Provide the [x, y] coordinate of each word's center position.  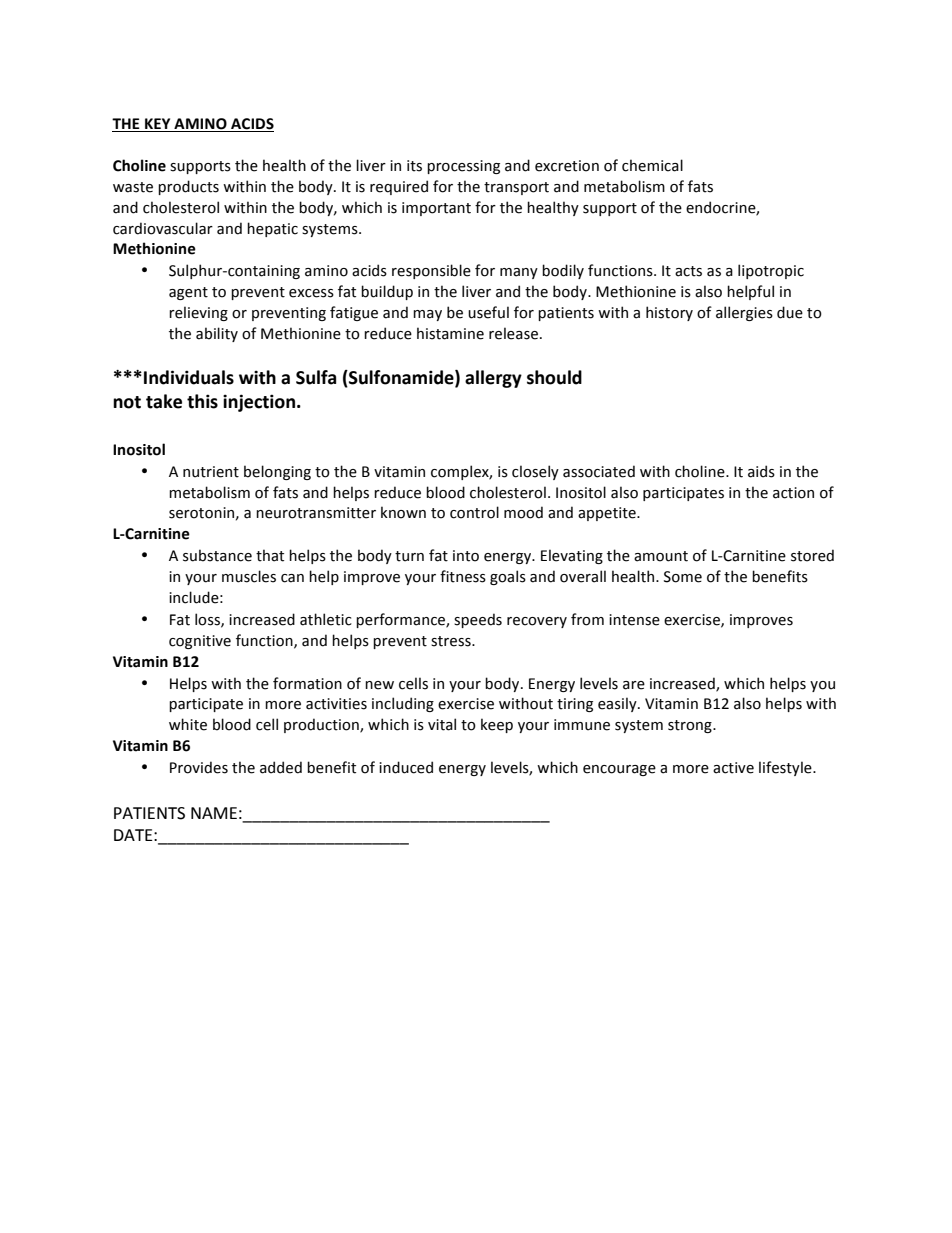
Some [683, 577]
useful [488, 312]
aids [761, 471]
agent [188, 293]
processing [463, 167]
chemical [652, 165]
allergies [744, 313]
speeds [478, 620]
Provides [199, 767]
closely [535, 472]
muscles [249, 576]
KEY [157, 123]
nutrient [211, 472]
